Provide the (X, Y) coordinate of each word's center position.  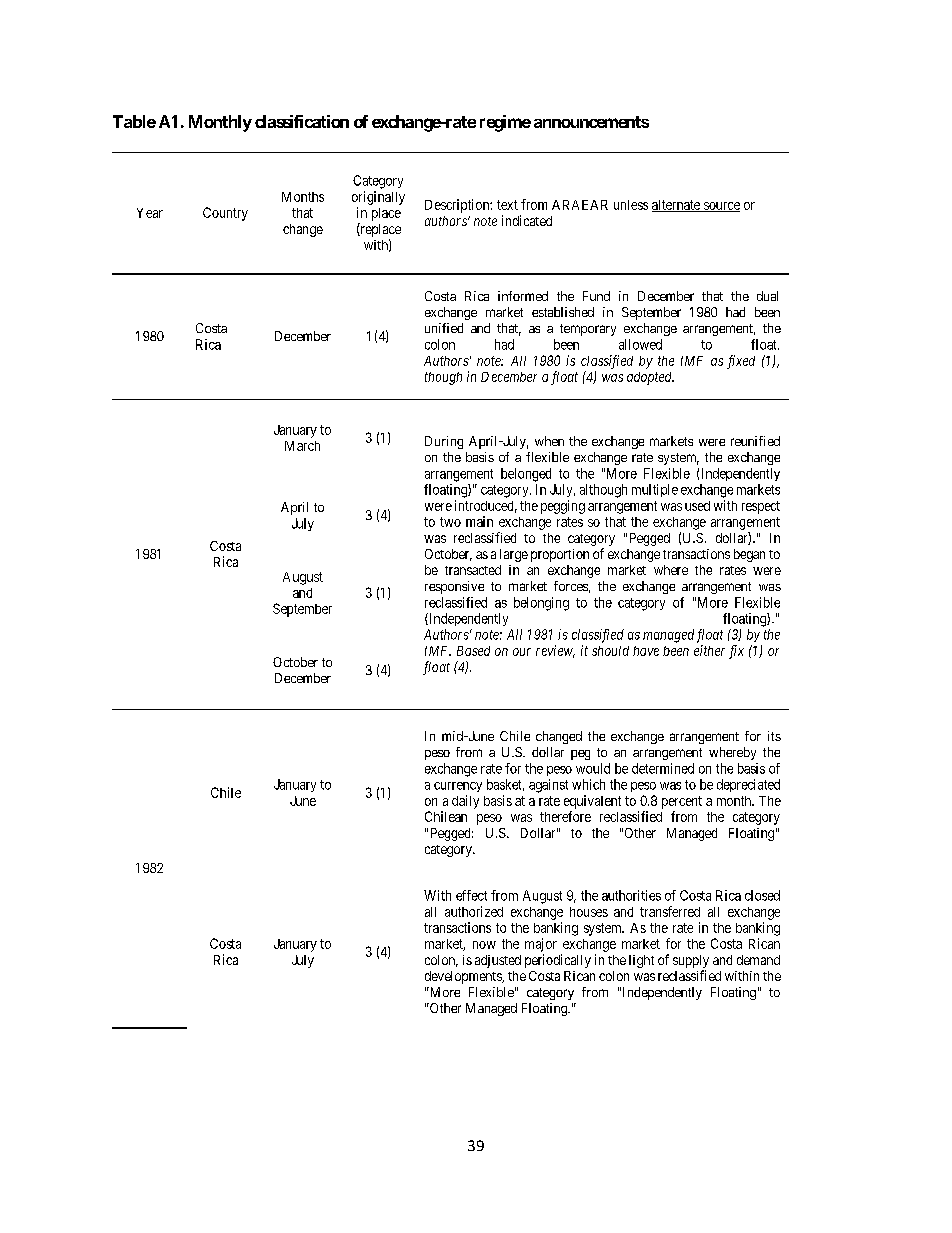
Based (473, 651)
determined (663, 768)
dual (767, 296)
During (444, 442)
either (709, 650)
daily (465, 802)
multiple (655, 490)
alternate (677, 206)
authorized (474, 911)
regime (505, 123)
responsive (454, 587)
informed (523, 296)
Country (225, 214)
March (302, 446)
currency (458, 787)
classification (302, 121)
